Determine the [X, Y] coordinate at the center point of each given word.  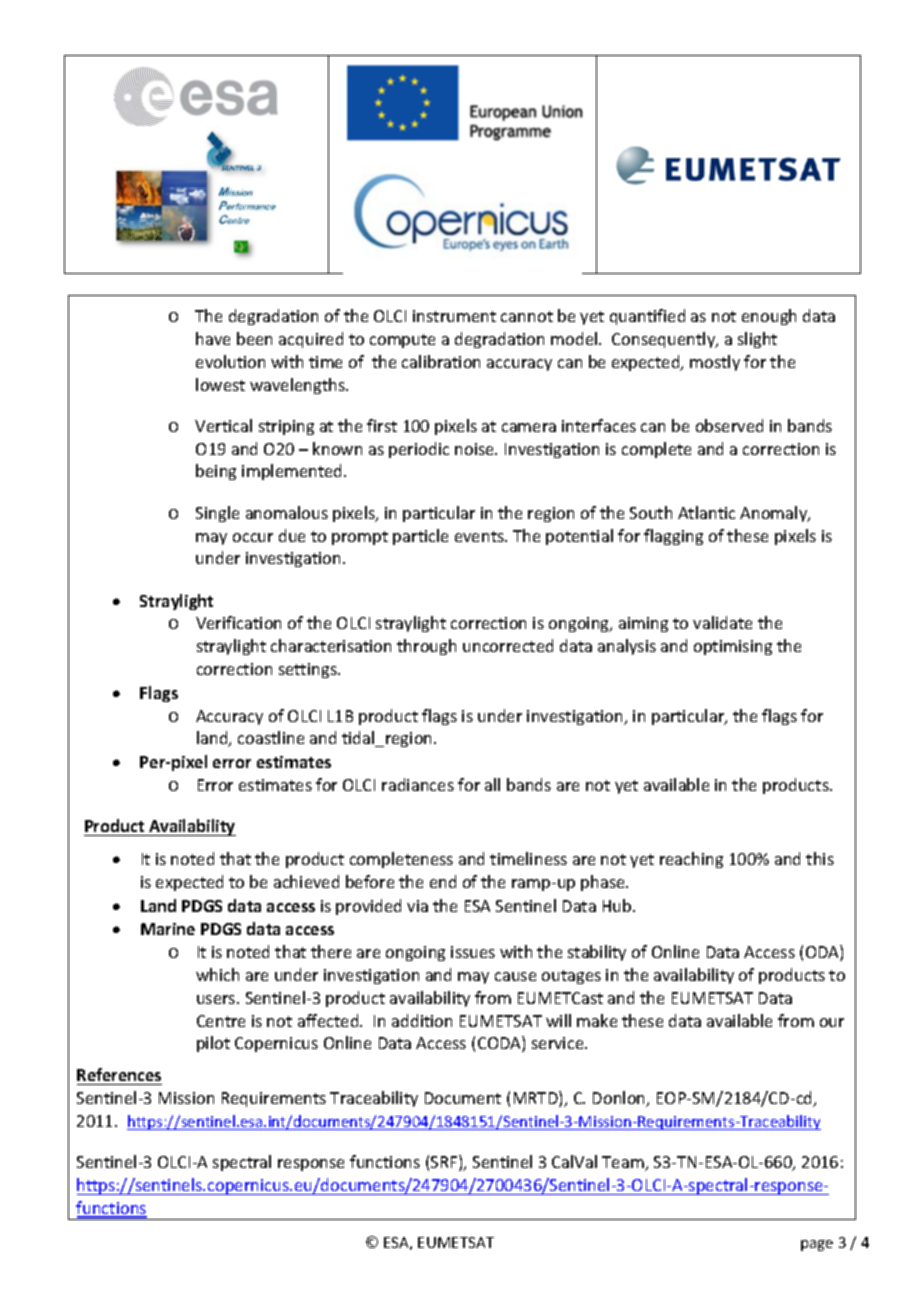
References [119, 1076]
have [213, 338]
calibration [441, 361]
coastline [271, 737]
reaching [691, 860]
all [492, 784]
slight [757, 340]
